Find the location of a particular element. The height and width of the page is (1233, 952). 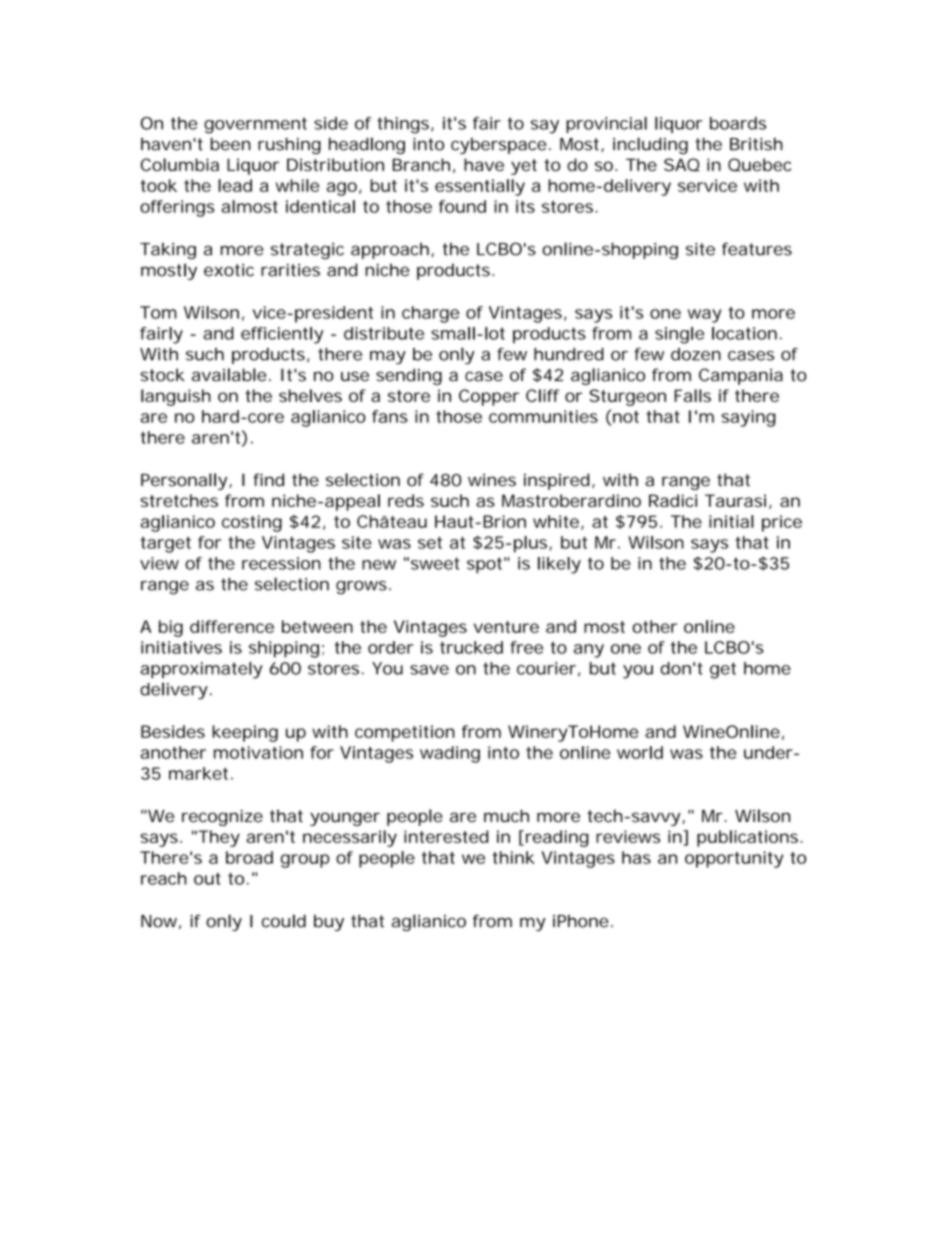

boards is located at coordinates (738, 123).
